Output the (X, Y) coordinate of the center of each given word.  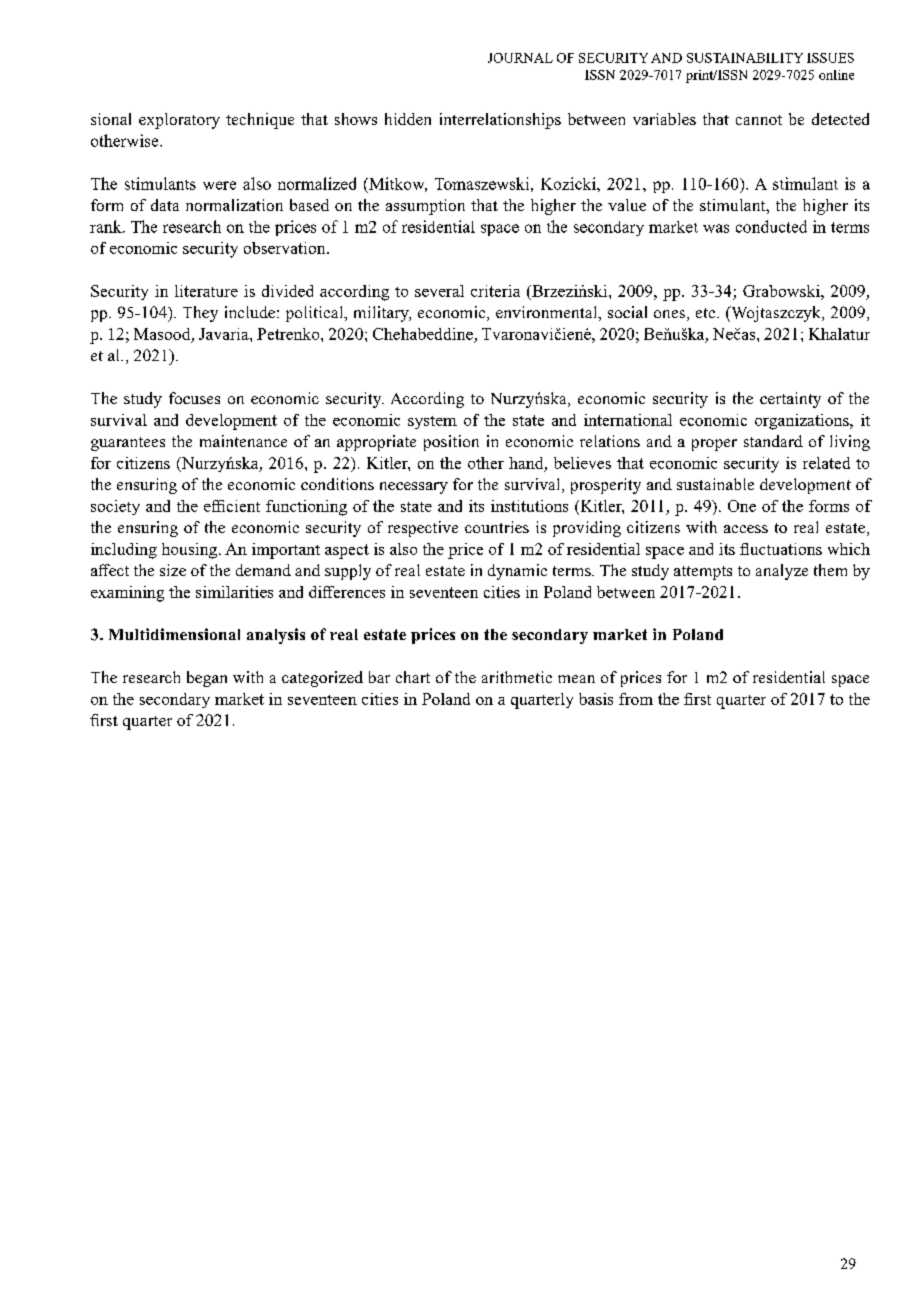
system (432, 422)
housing (191, 551)
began (207, 679)
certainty (790, 400)
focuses (194, 398)
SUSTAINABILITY (745, 58)
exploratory (179, 121)
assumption (425, 207)
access (746, 529)
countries (497, 527)
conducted (771, 226)
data (165, 205)
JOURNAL (520, 58)
